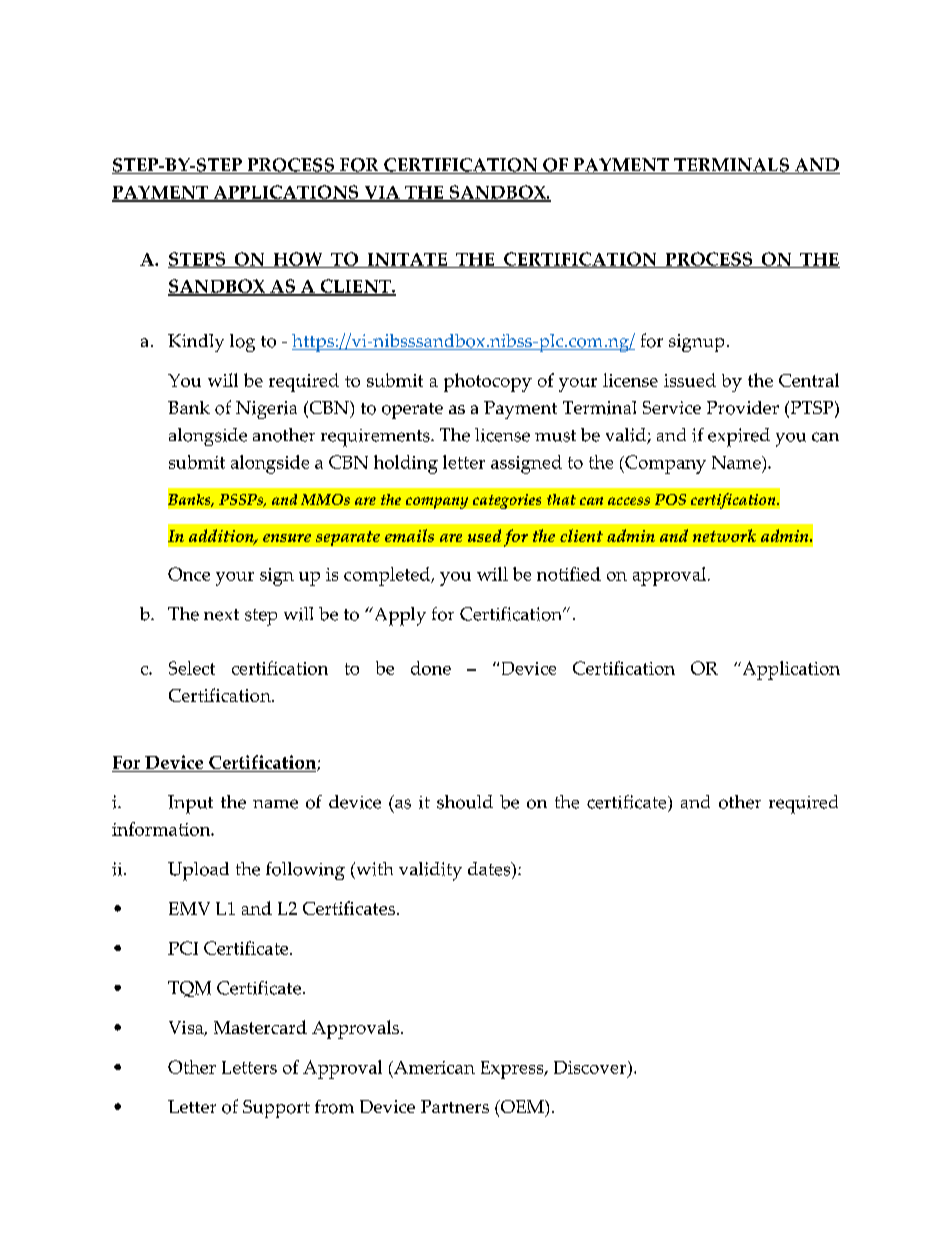  I want to click on HOW, so click(298, 260).
